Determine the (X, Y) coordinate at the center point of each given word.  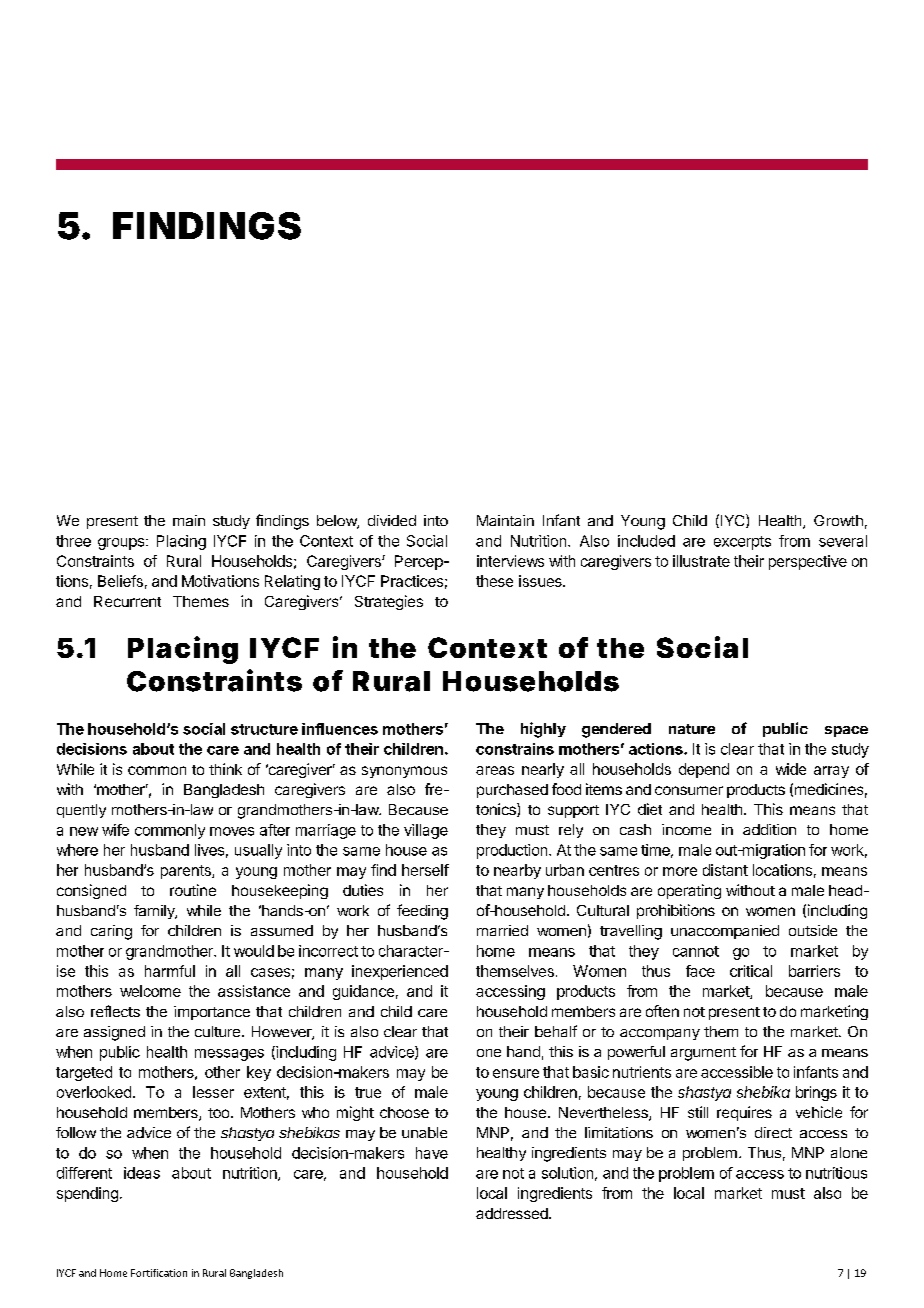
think (225, 769)
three (73, 541)
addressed (513, 1213)
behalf (556, 1031)
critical (751, 971)
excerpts (742, 543)
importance (212, 1013)
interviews (510, 561)
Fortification (159, 1273)
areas (495, 770)
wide (791, 769)
